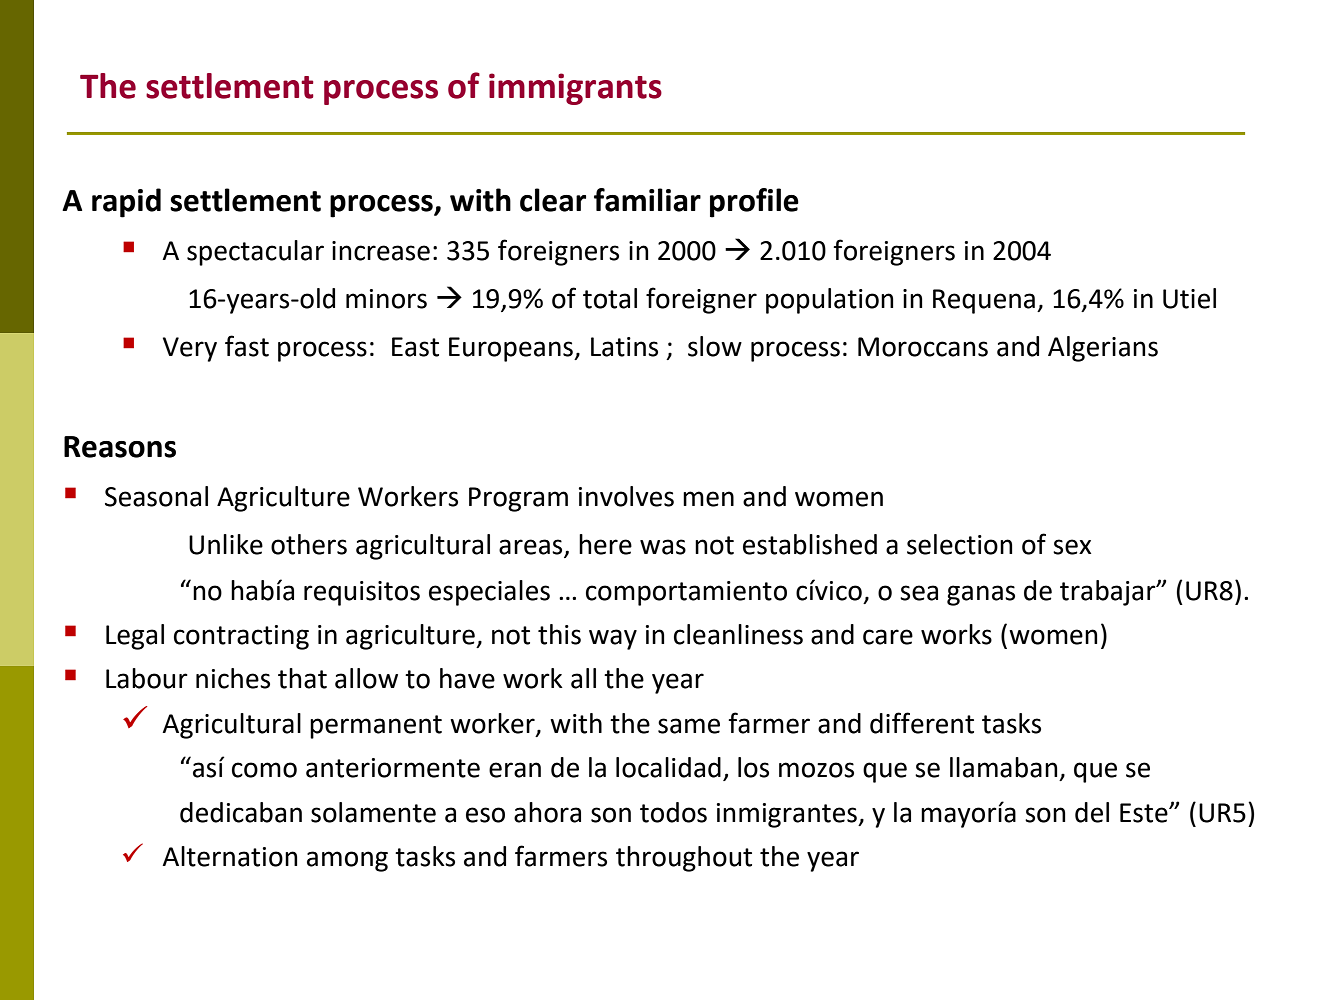 Image resolution: width=1334 pixels, height=1000 pixels. What do you see at coordinates (126, 203) in the screenshot?
I see `rapid` at bounding box center [126, 203].
